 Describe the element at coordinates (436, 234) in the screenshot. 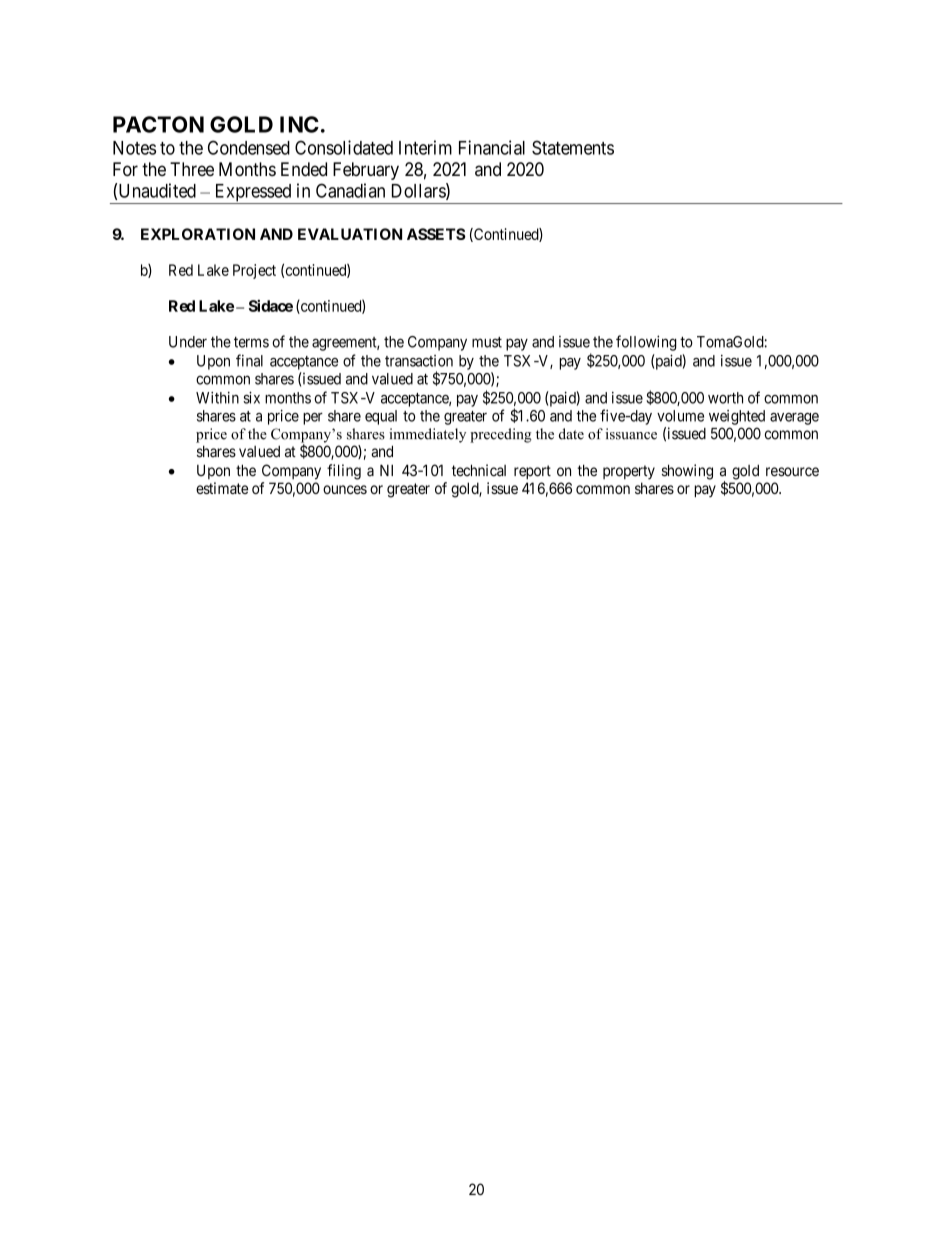

I see `ASSETS` at that location.
